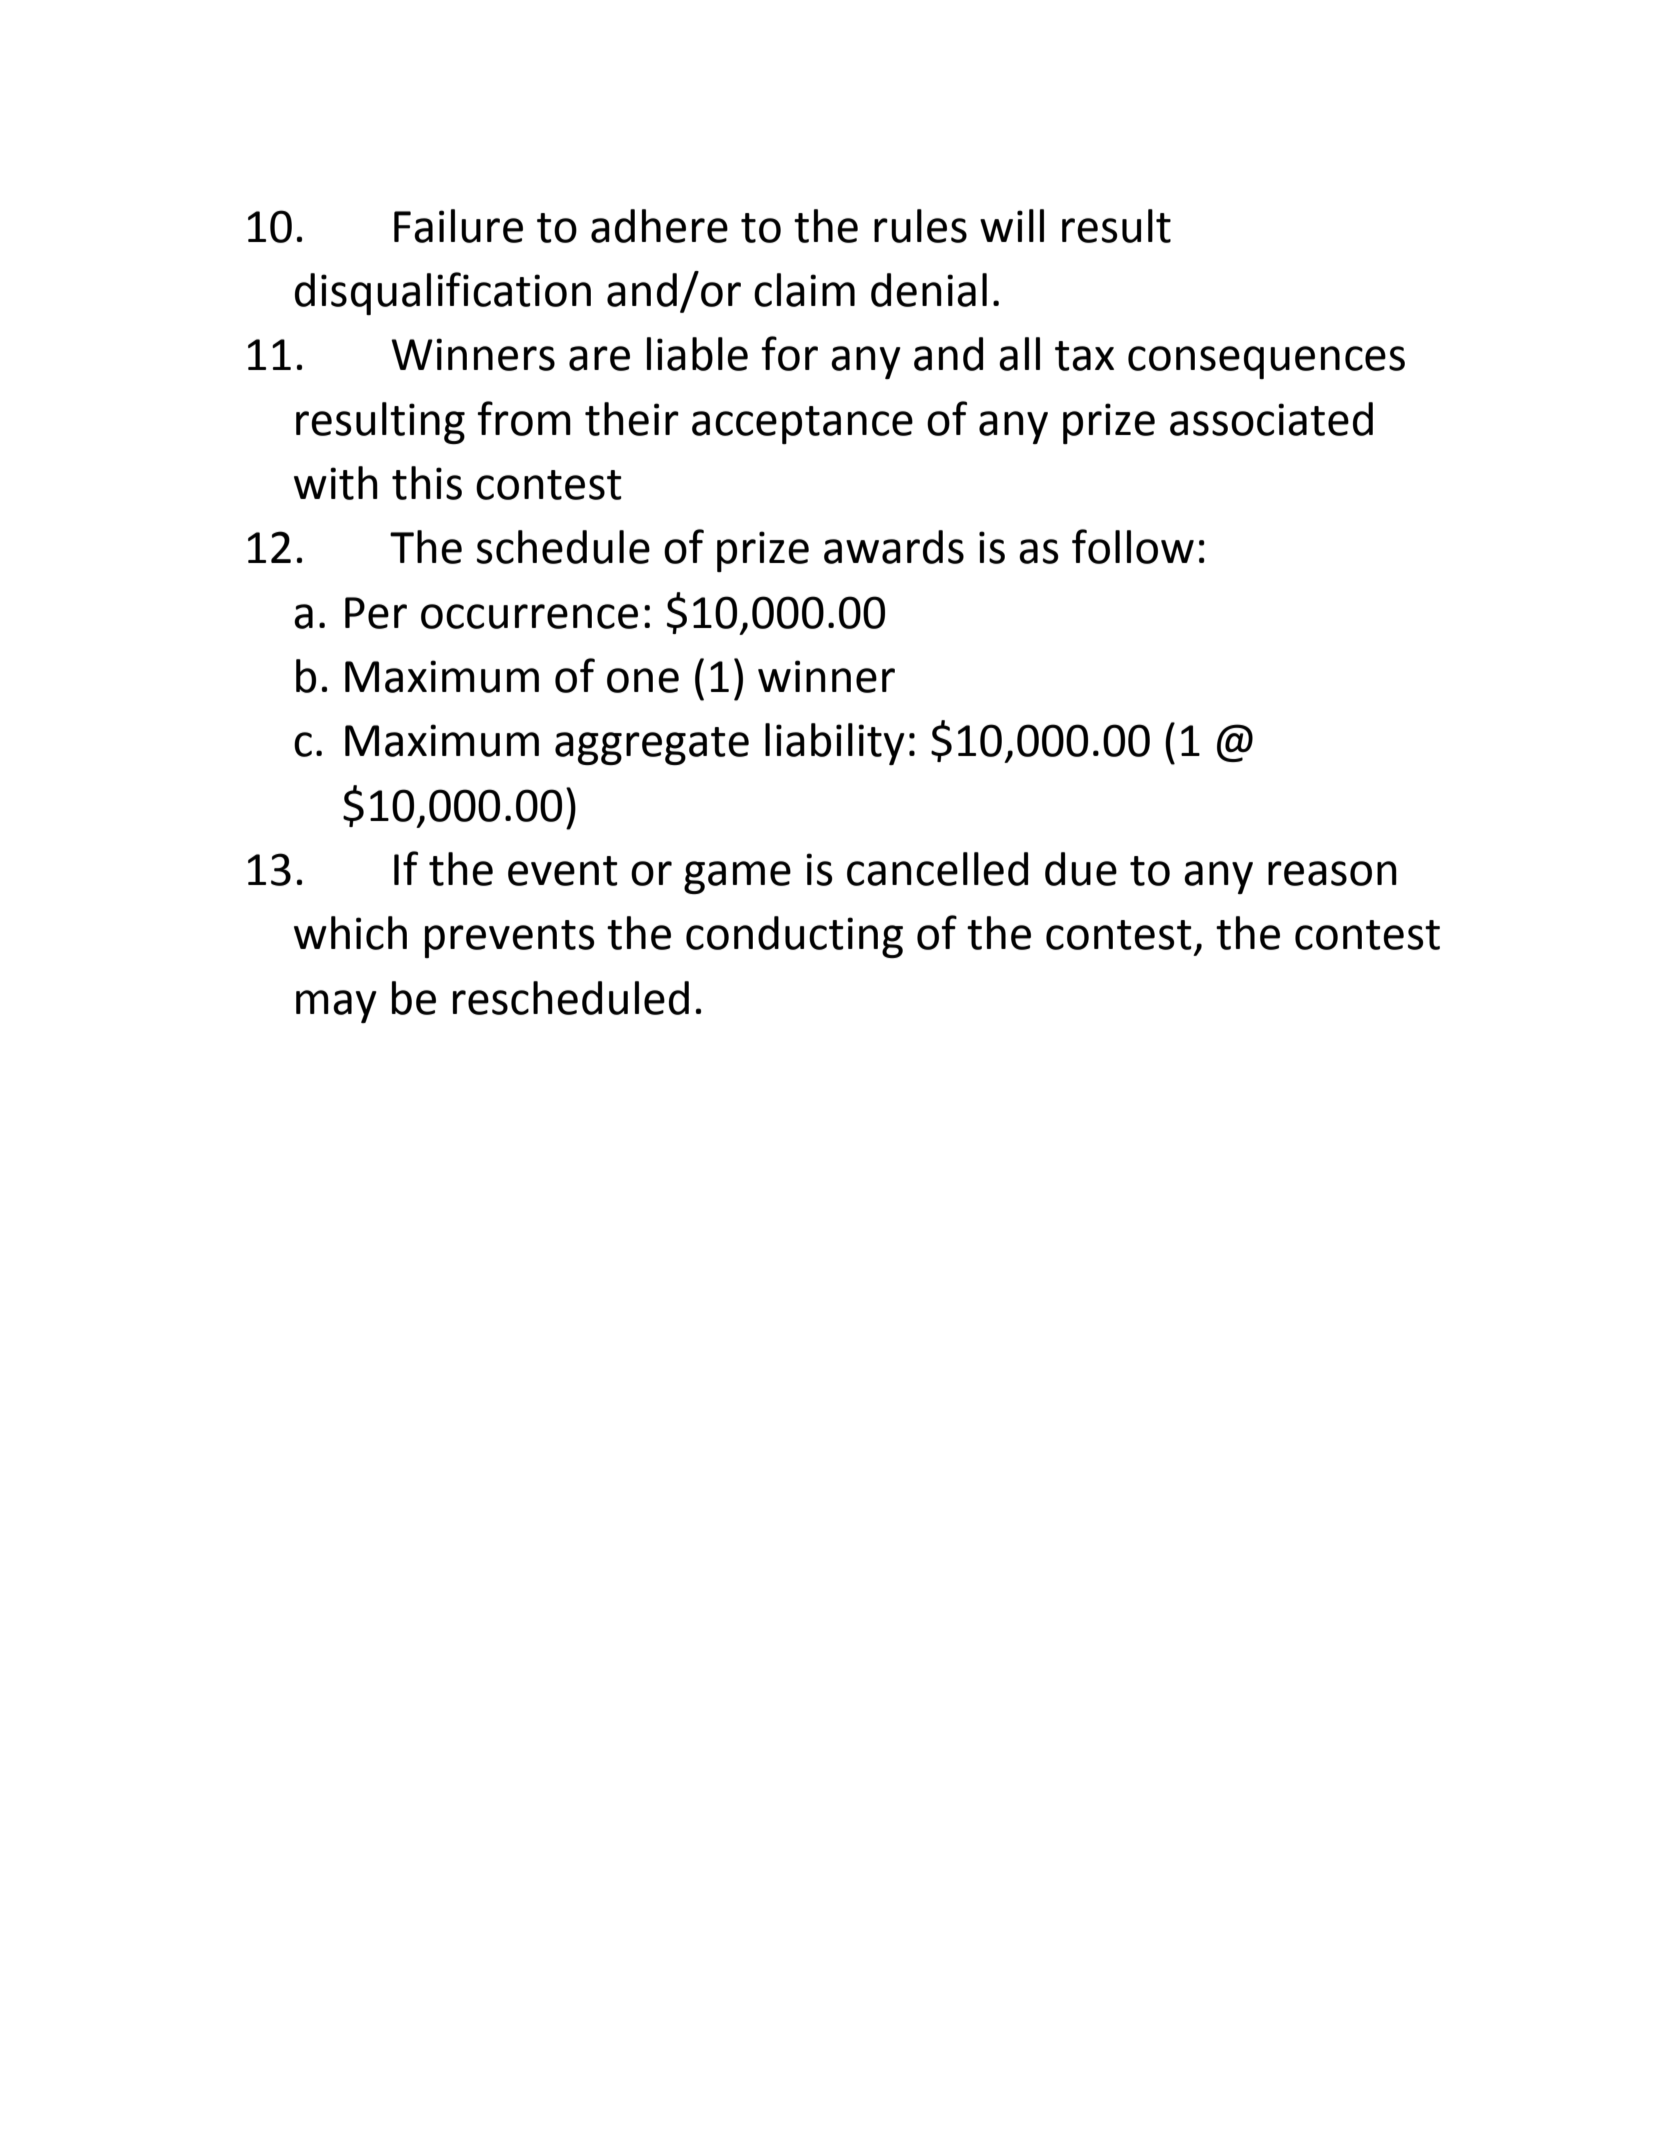 Image resolution: width=1659 pixels, height=2148 pixels. I want to click on follow, so click(1133, 546).
